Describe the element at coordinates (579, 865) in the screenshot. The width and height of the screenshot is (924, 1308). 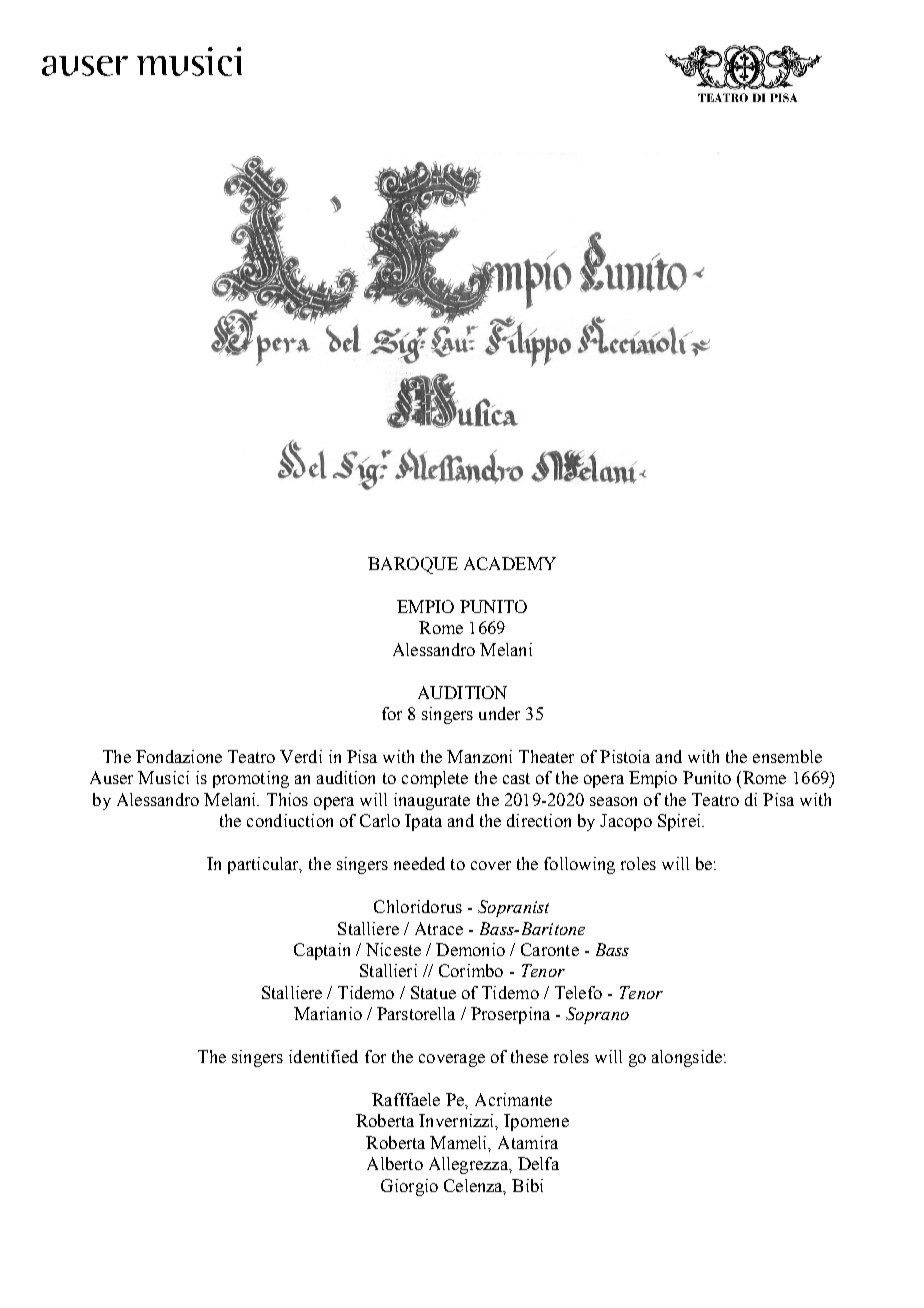
I see `following` at that location.
